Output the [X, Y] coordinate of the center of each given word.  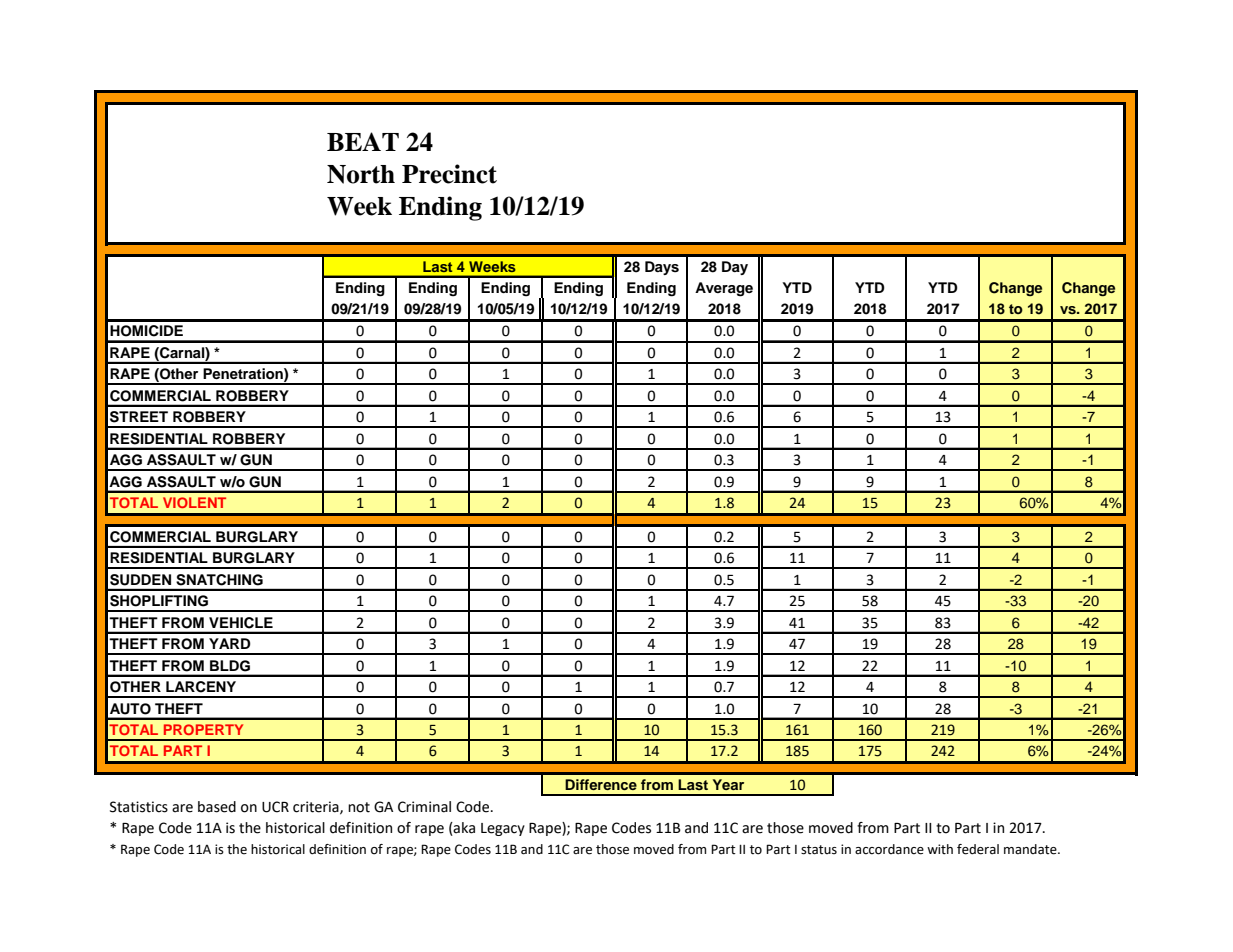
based [217, 807]
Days [662, 268]
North [361, 174]
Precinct [449, 174]
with [940, 849]
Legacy [503, 829]
